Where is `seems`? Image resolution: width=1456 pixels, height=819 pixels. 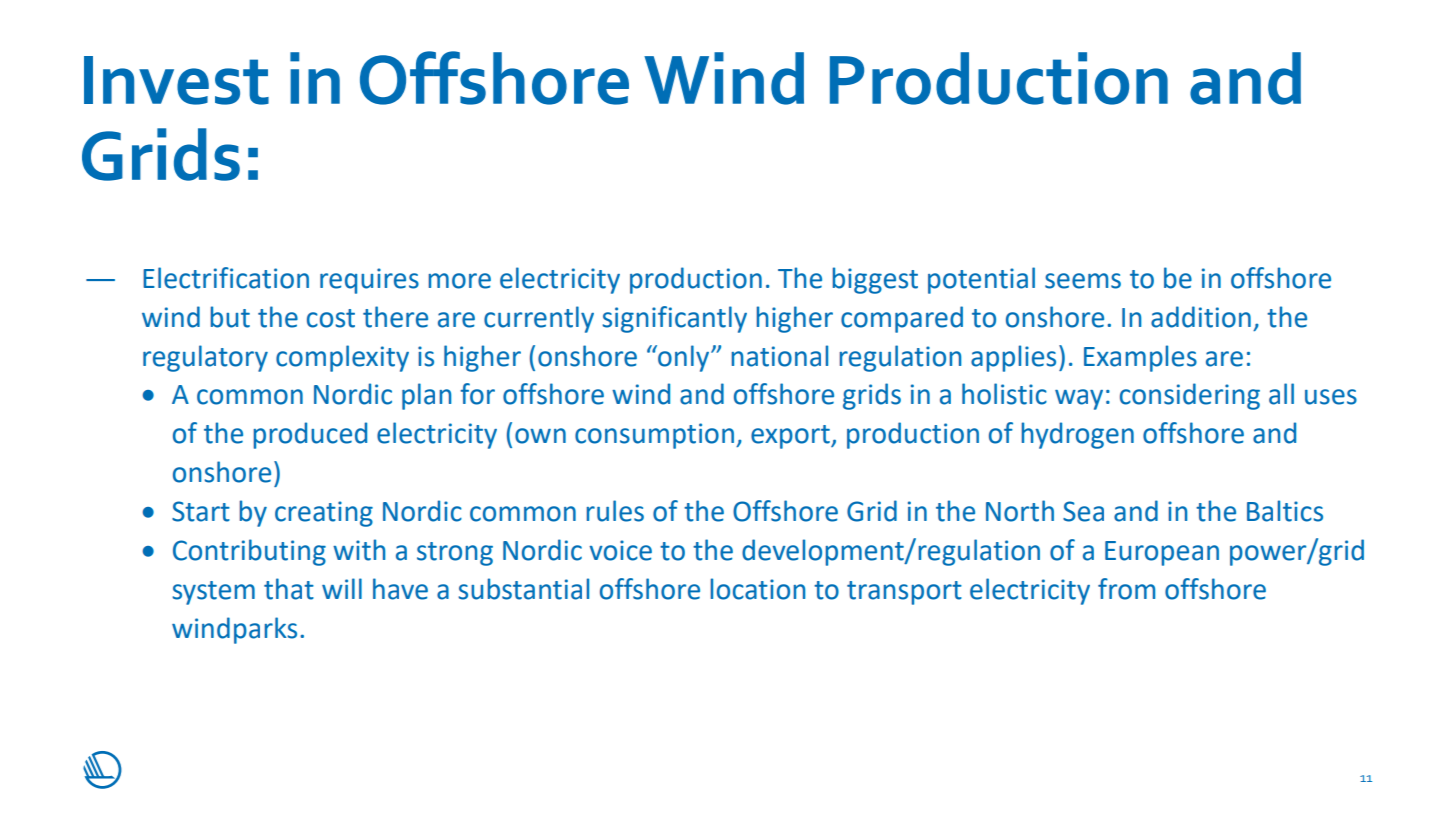
seems is located at coordinates (1083, 281).
